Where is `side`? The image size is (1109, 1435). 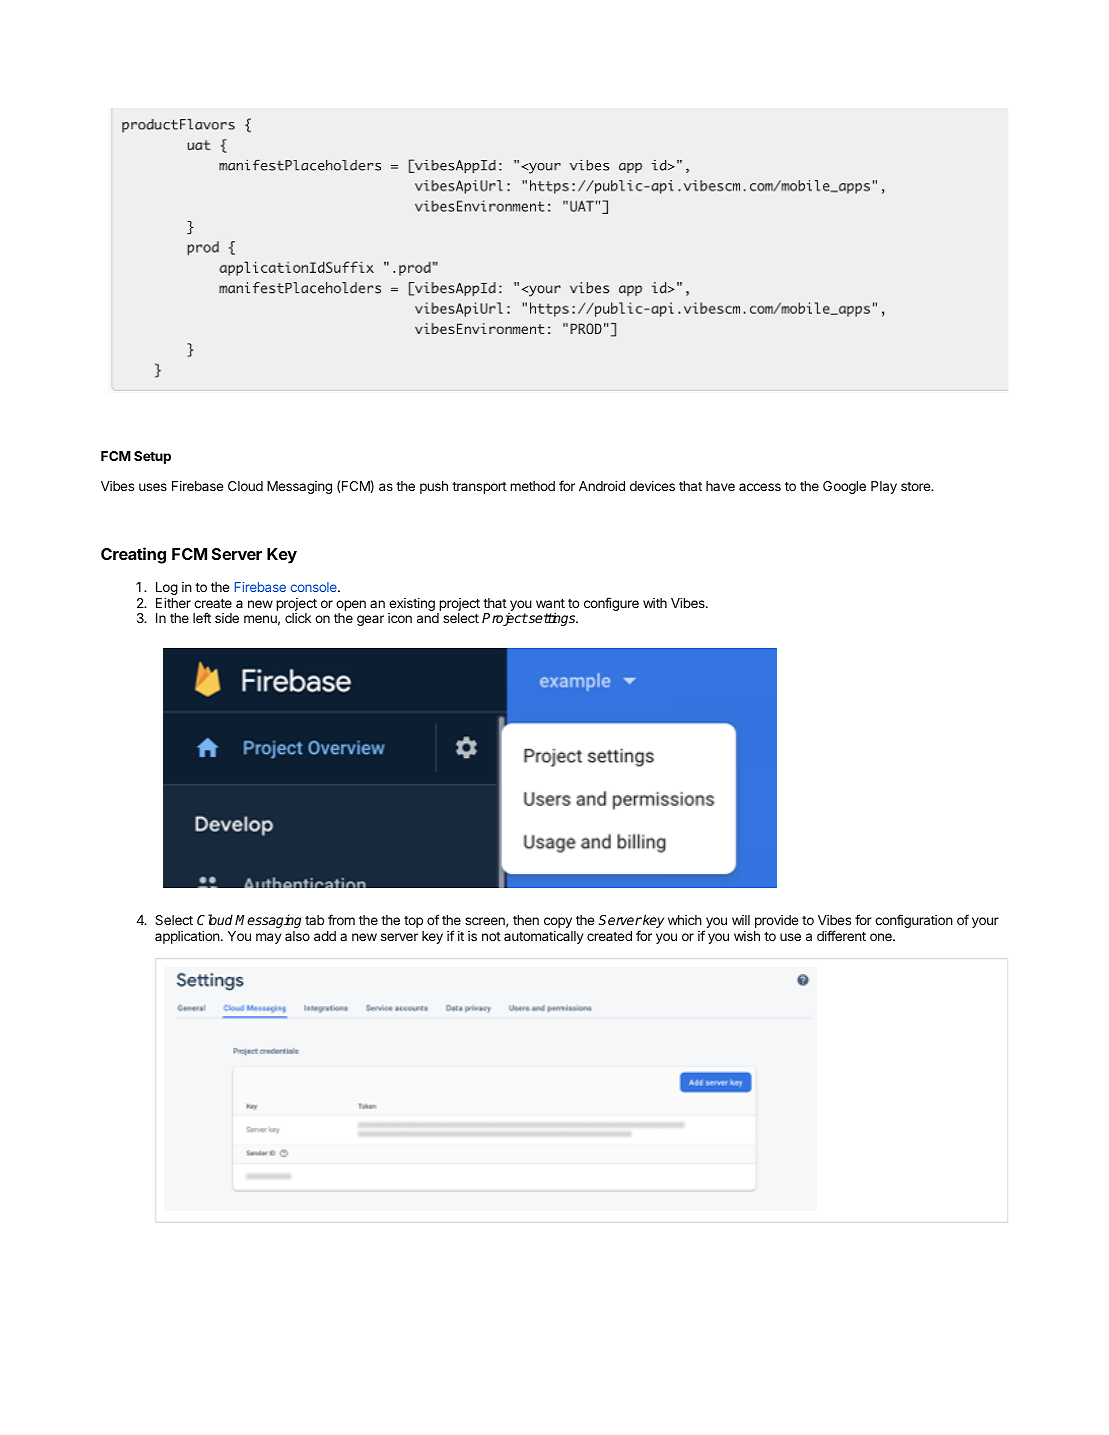 side is located at coordinates (227, 618).
